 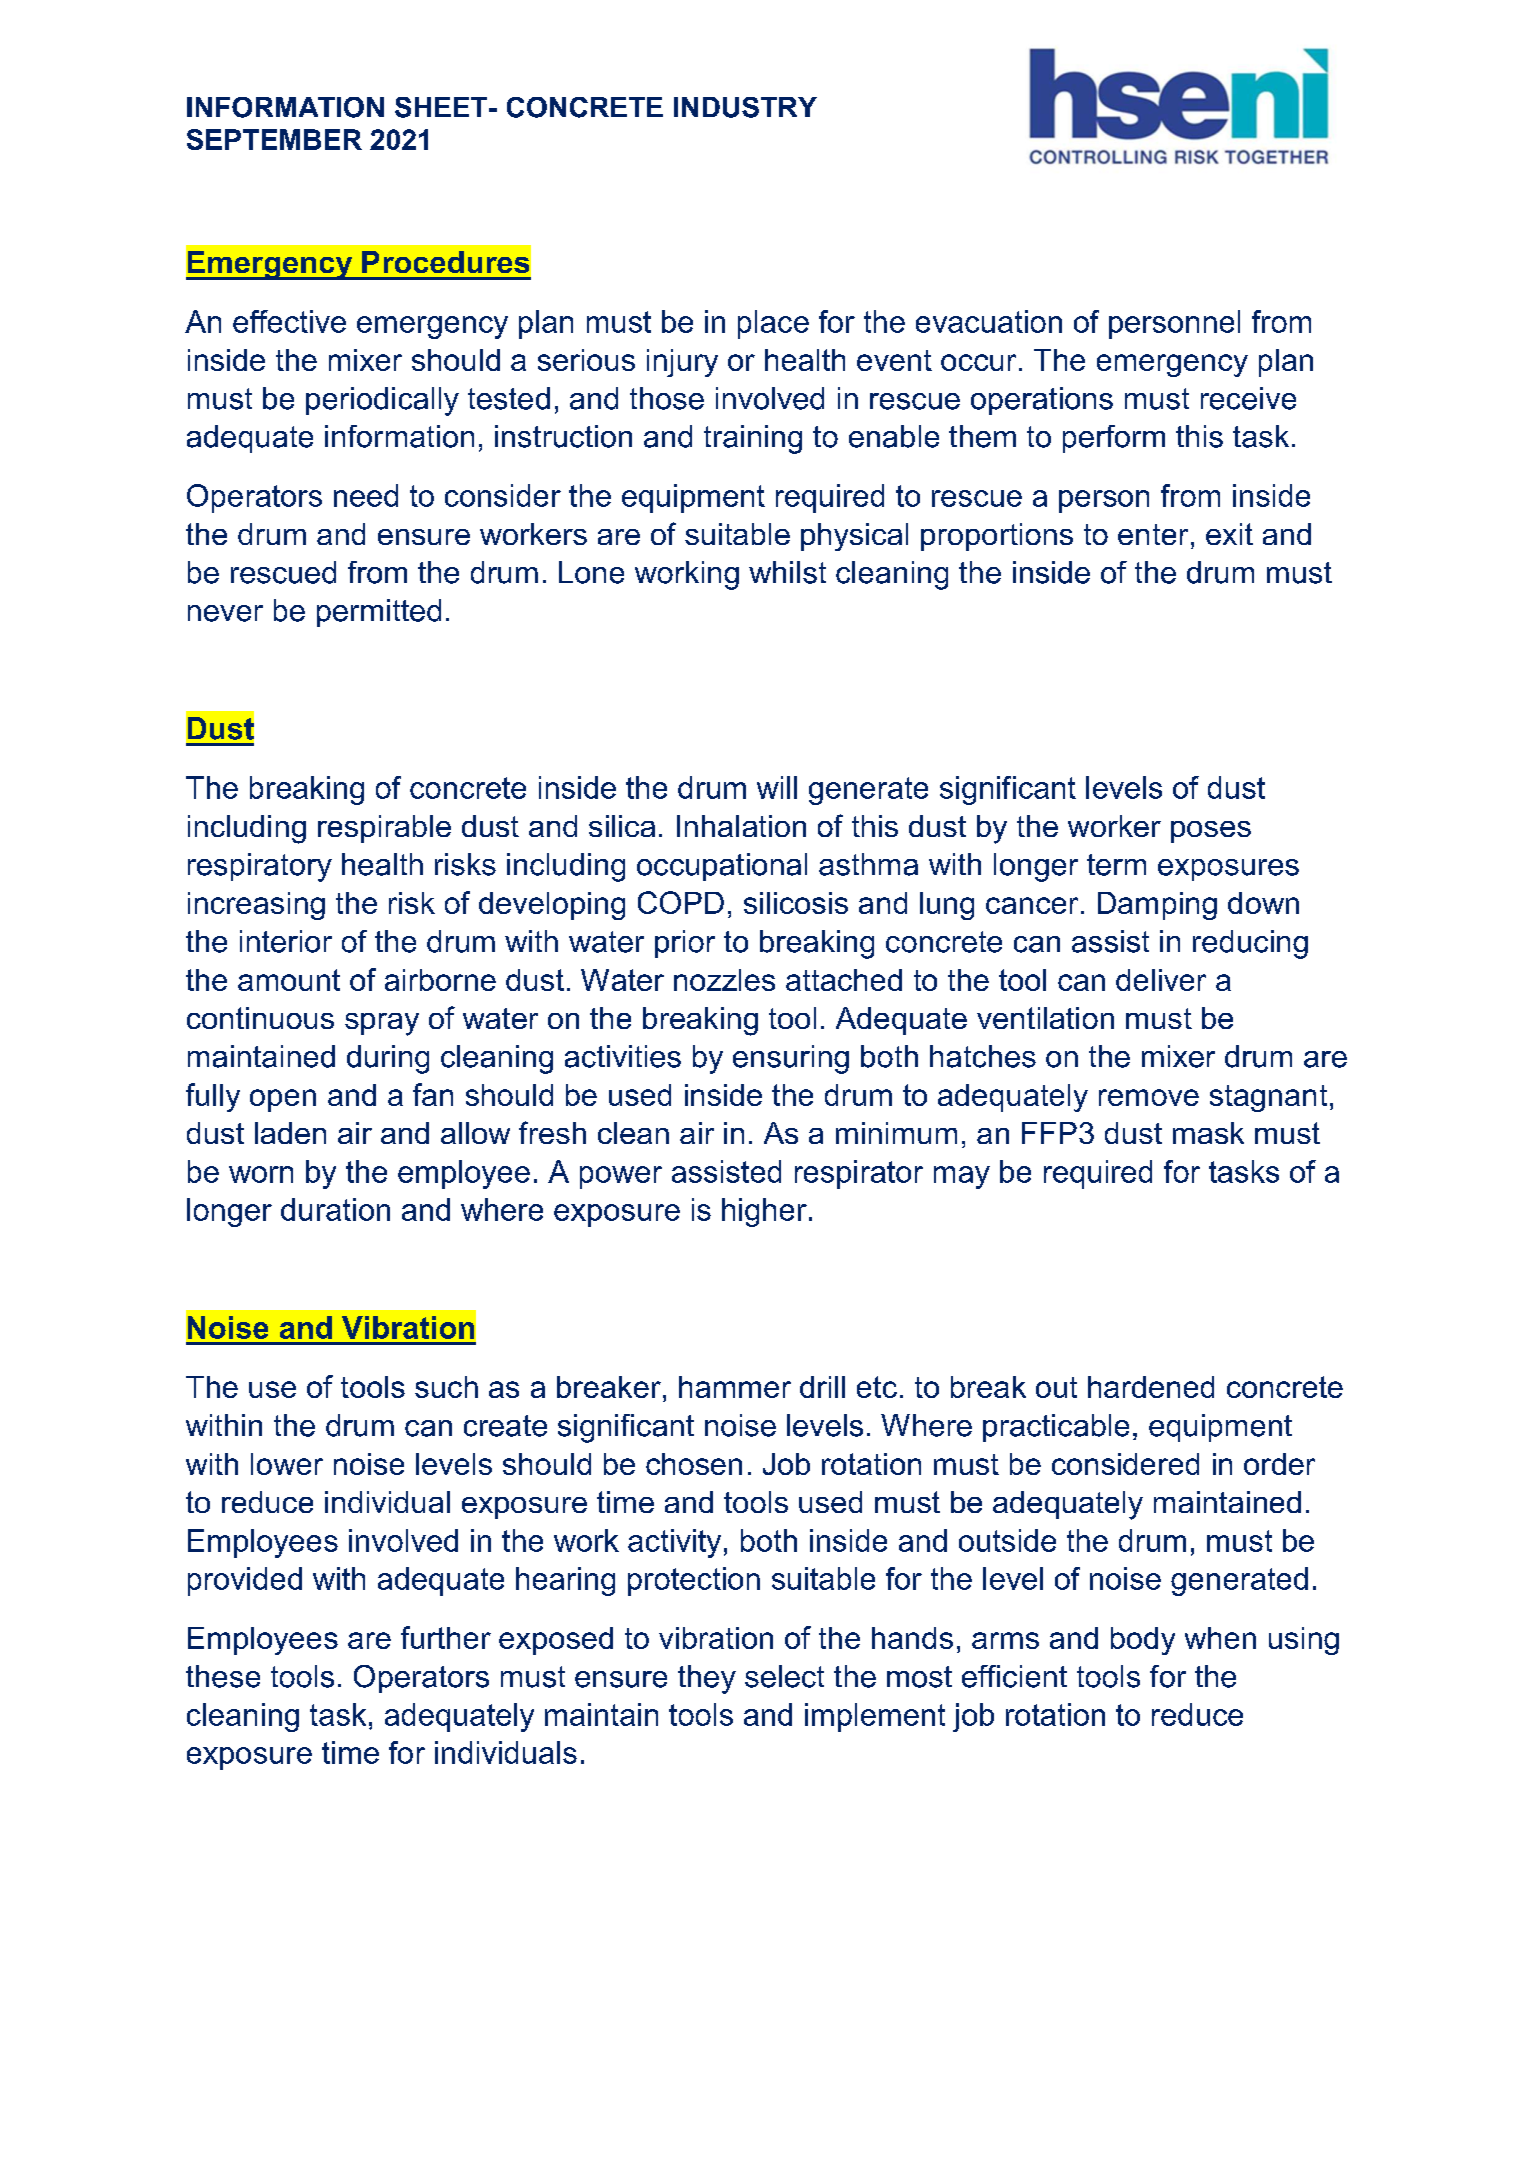 What do you see at coordinates (1157, 906) in the document?
I see `Damping` at bounding box center [1157, 906].
